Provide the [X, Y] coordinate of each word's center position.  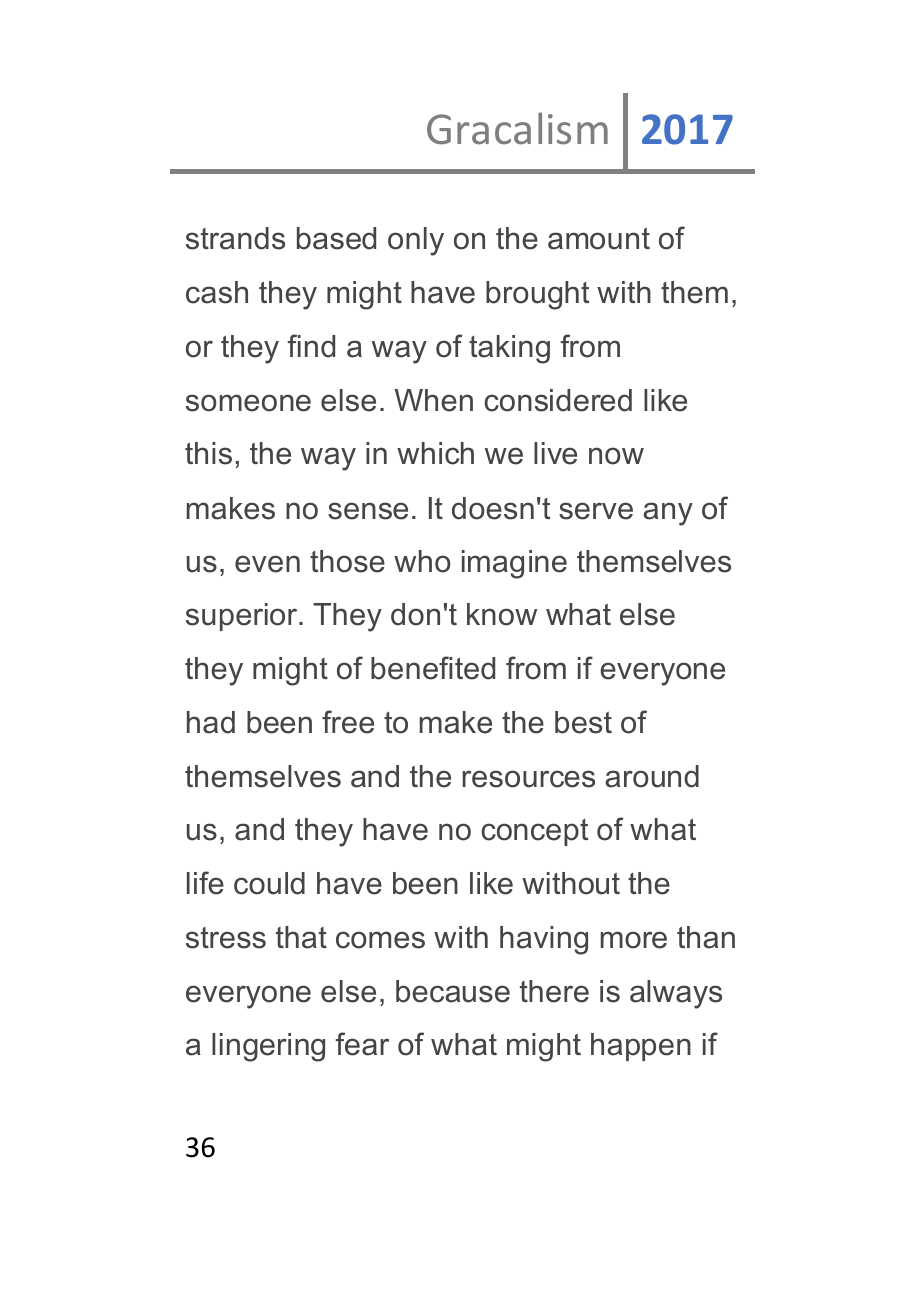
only [416, 241]
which [435, 453]
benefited [433, 668]
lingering [268, 1047]
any [668, 514]
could [269, 883]
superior [243, 617]
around [652, 776]
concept [534, 832]
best [583, 722]
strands [235, 238]
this [208, 453]
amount [599, 239]
